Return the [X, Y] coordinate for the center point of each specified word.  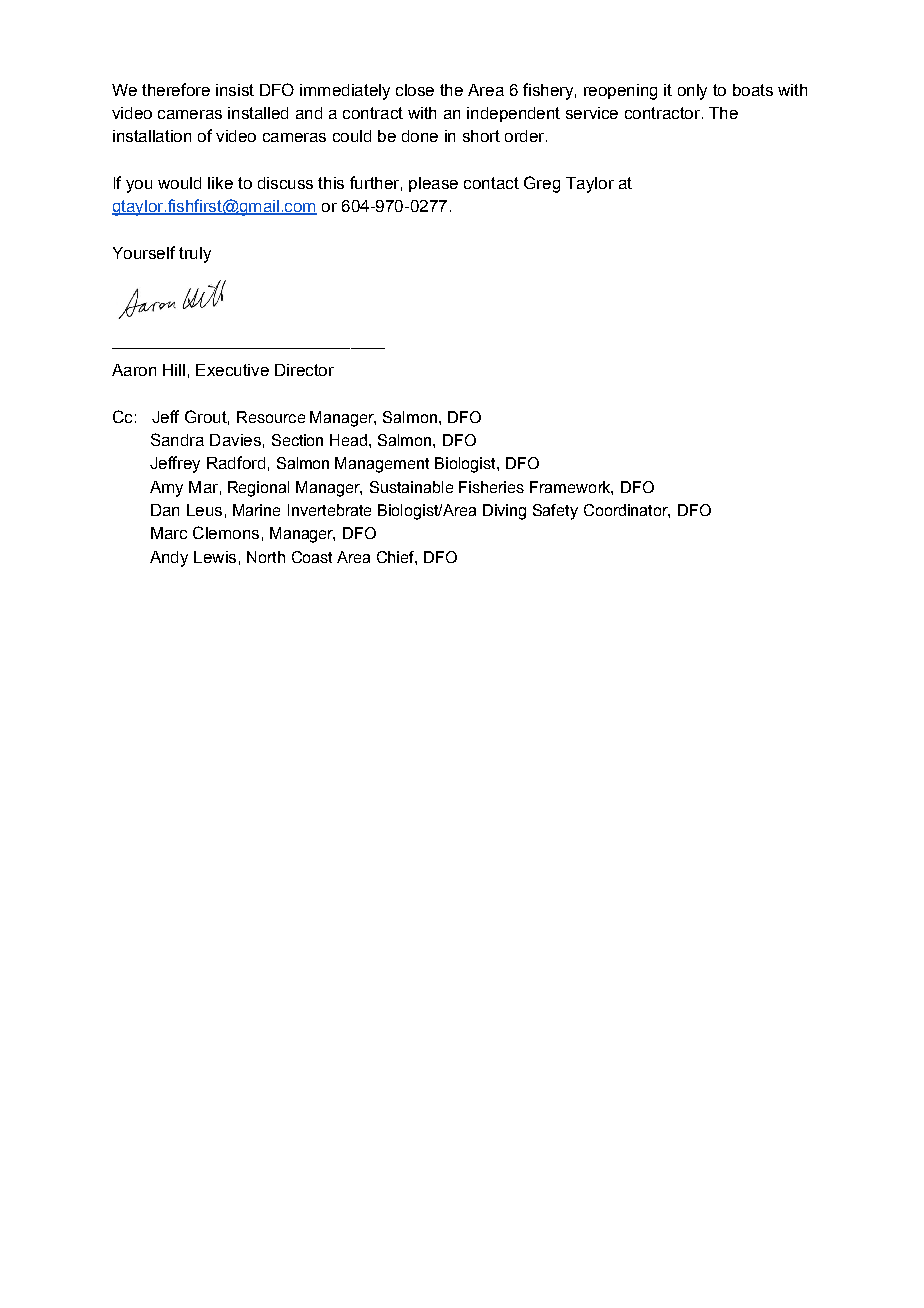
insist [235, 90]
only [692, 92]
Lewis [215, 557]
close [415, 90]
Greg [542, 184]
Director [304, 370]
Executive [232, 370]
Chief [397, 558]
